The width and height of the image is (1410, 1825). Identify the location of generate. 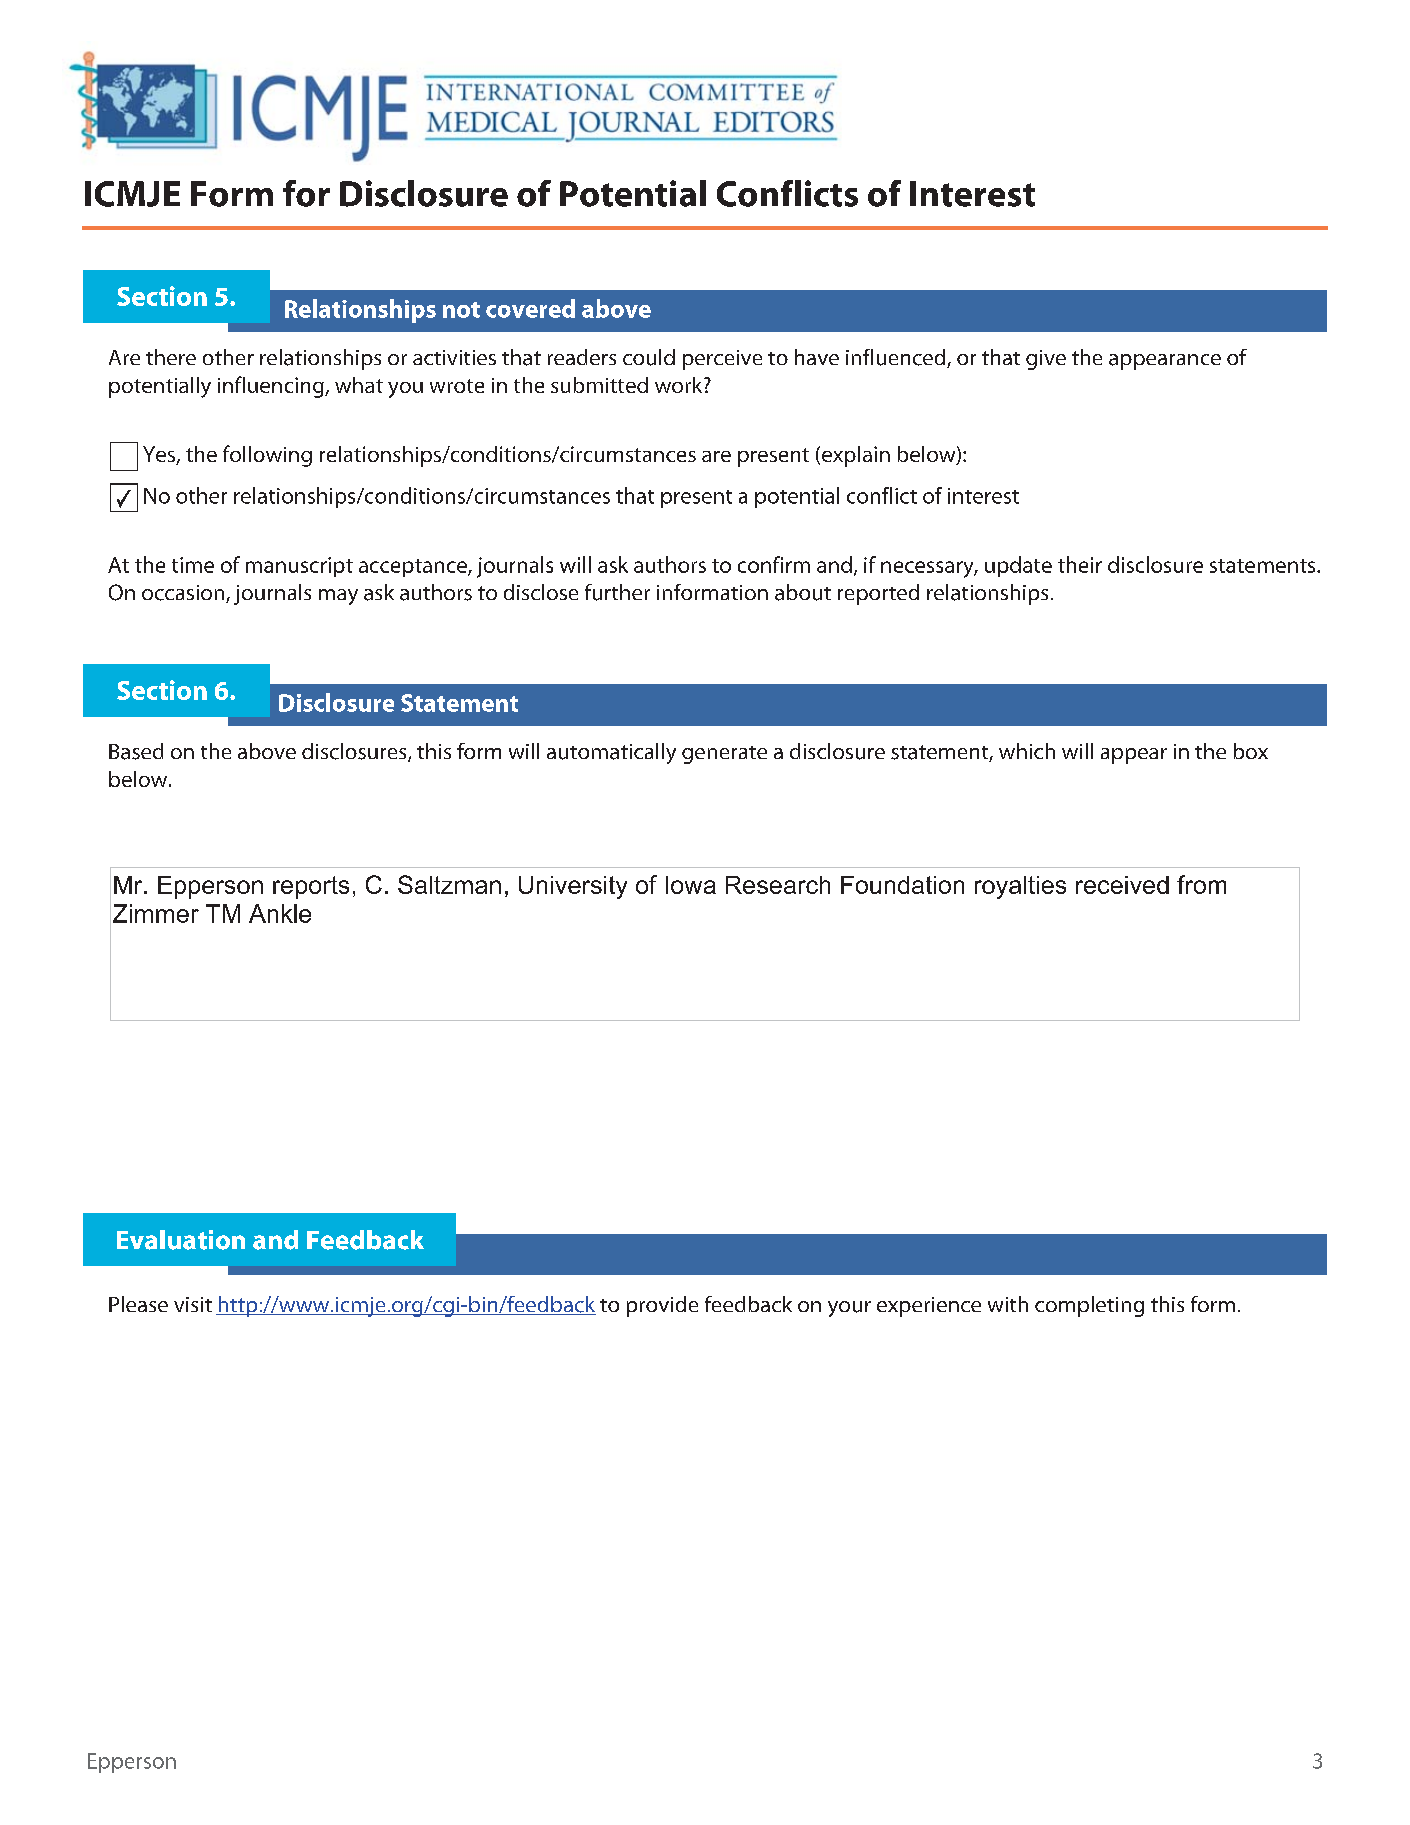
(724, 755).
